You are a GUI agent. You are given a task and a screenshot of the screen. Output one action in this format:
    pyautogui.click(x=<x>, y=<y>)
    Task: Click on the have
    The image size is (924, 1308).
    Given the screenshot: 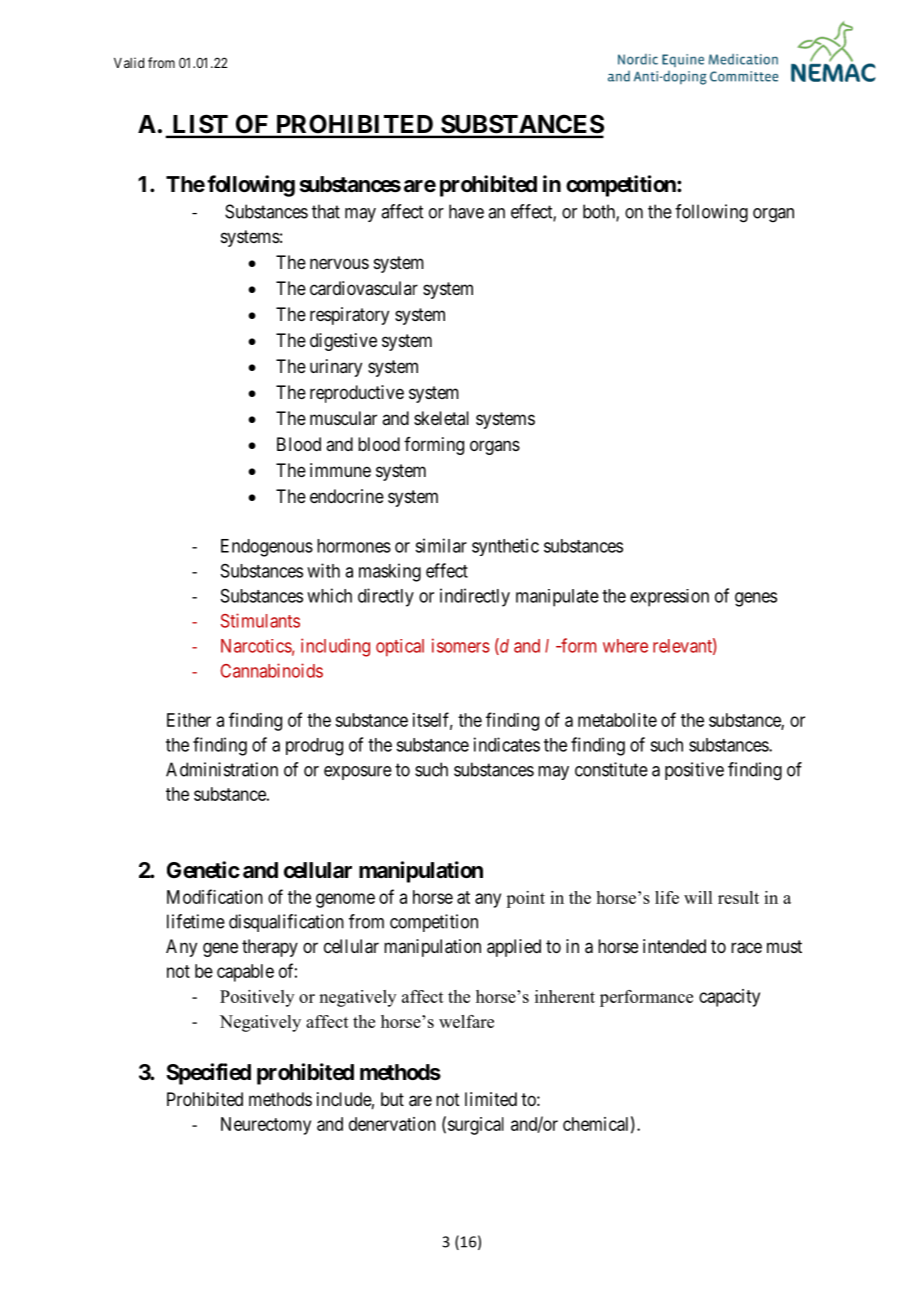 What is the action you would take?
    pyautogui.click(x=466, y=211)
